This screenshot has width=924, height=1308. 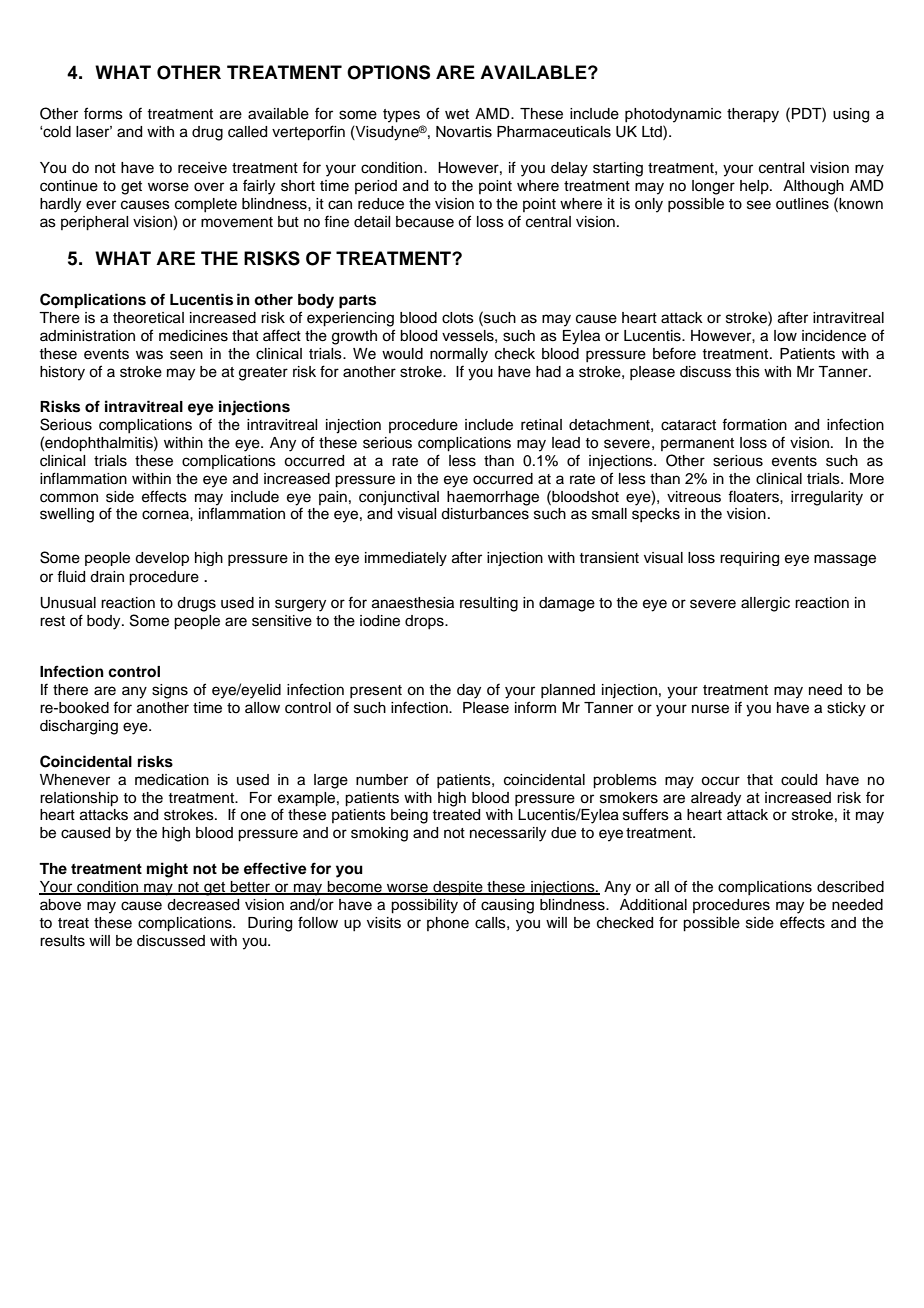 What do you see at coordinates (834, 336) in the screenshot?
I see `incidence` at bounding box center [834, 336].
